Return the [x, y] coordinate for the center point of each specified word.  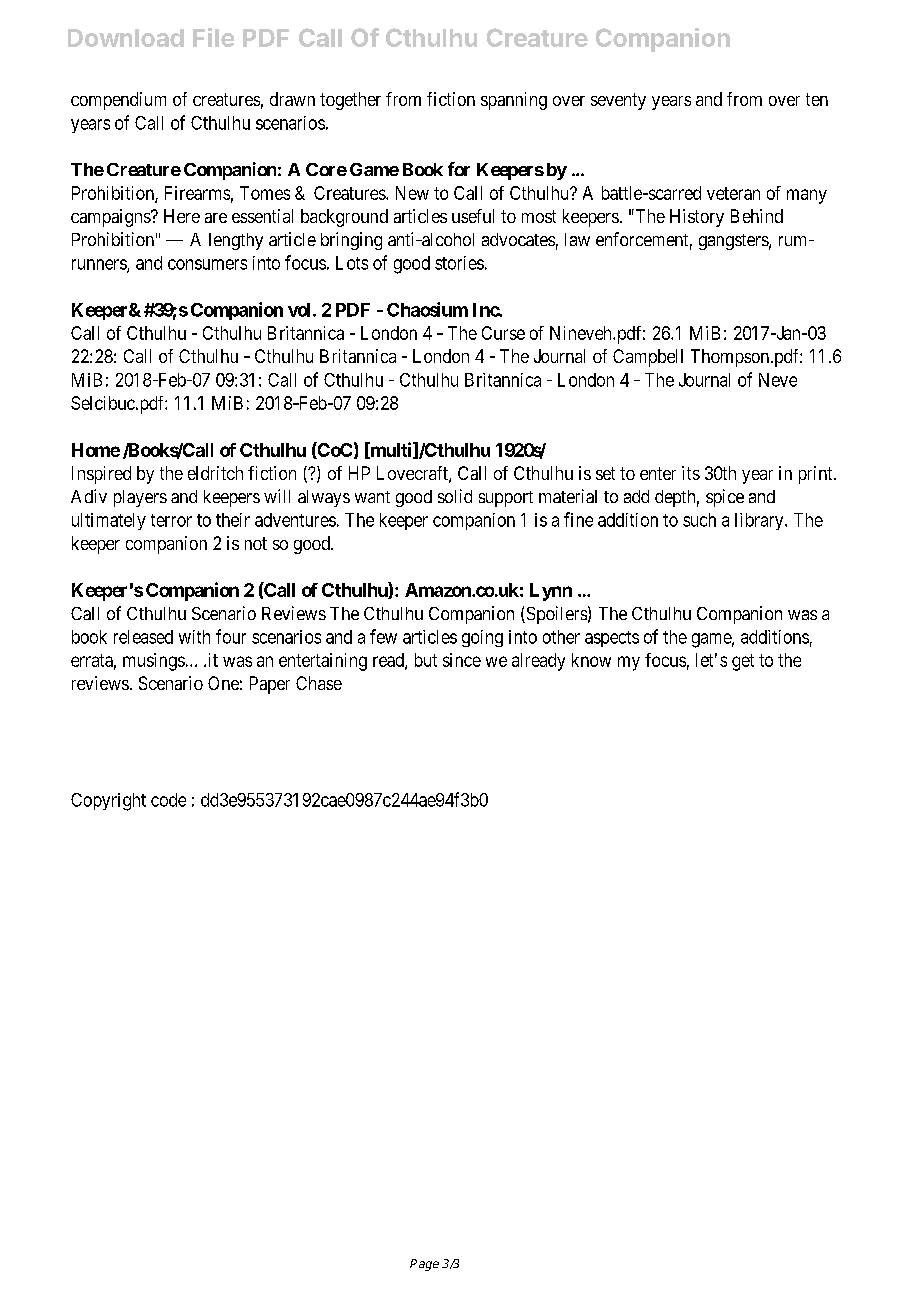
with [194, 637]
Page [424, 1265]
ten [817, 99]
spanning [514, 101]
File [213, 37]
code [168, 800]
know [591, 660]
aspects [612, 639]
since [462, 660]
